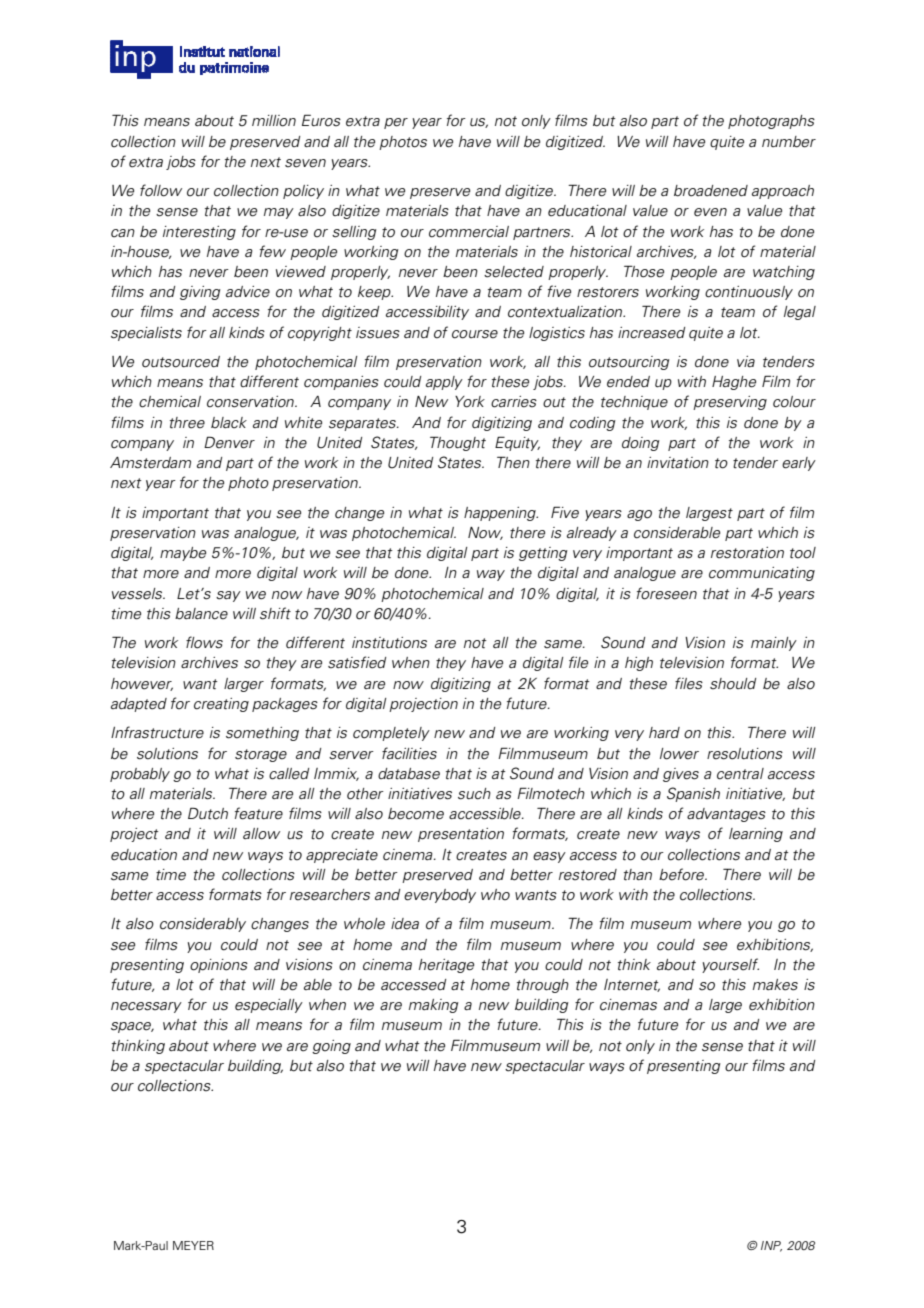  Describe the element at coordinates (193, 1245) in the screenshot. I see `MEYER` at that location.
